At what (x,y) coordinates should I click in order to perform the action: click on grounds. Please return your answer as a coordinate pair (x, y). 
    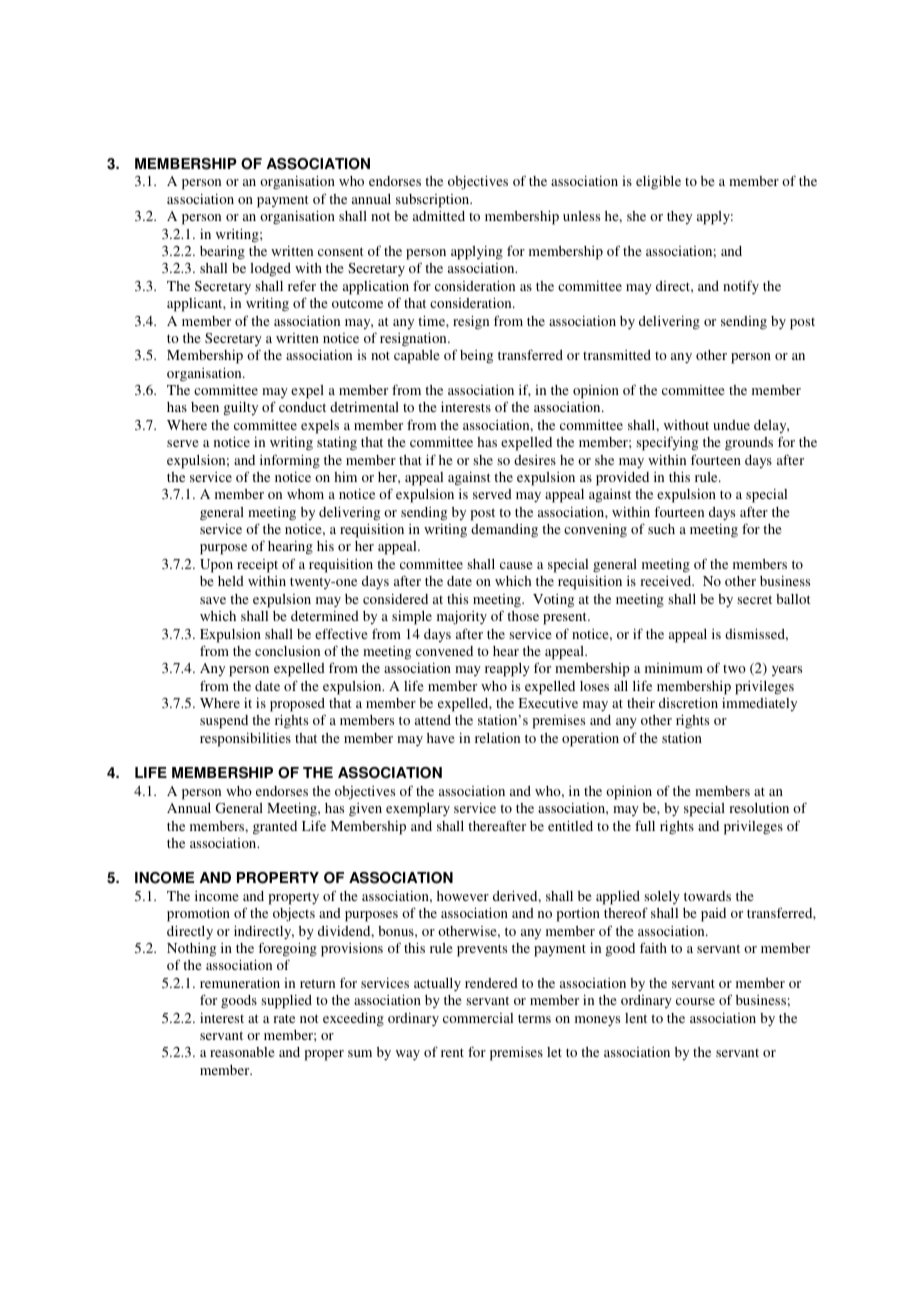
    Looking at the image, I should click on (749, 444).
